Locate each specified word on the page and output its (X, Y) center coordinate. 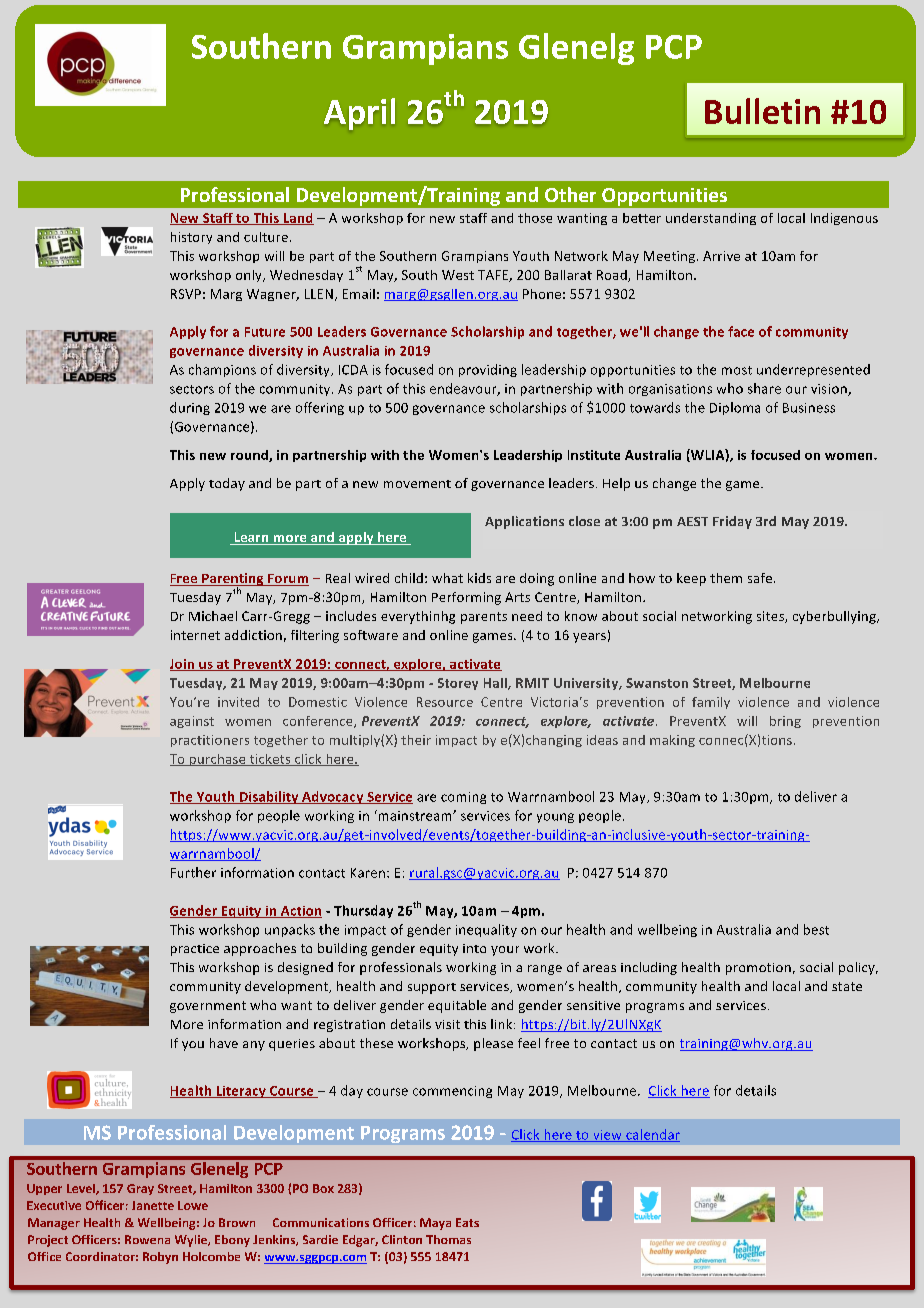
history (191, 238)
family (711, 703)
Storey (458, 684)
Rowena (147, 1239)
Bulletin (762, 111)
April (359, 114)
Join (183, 665)
